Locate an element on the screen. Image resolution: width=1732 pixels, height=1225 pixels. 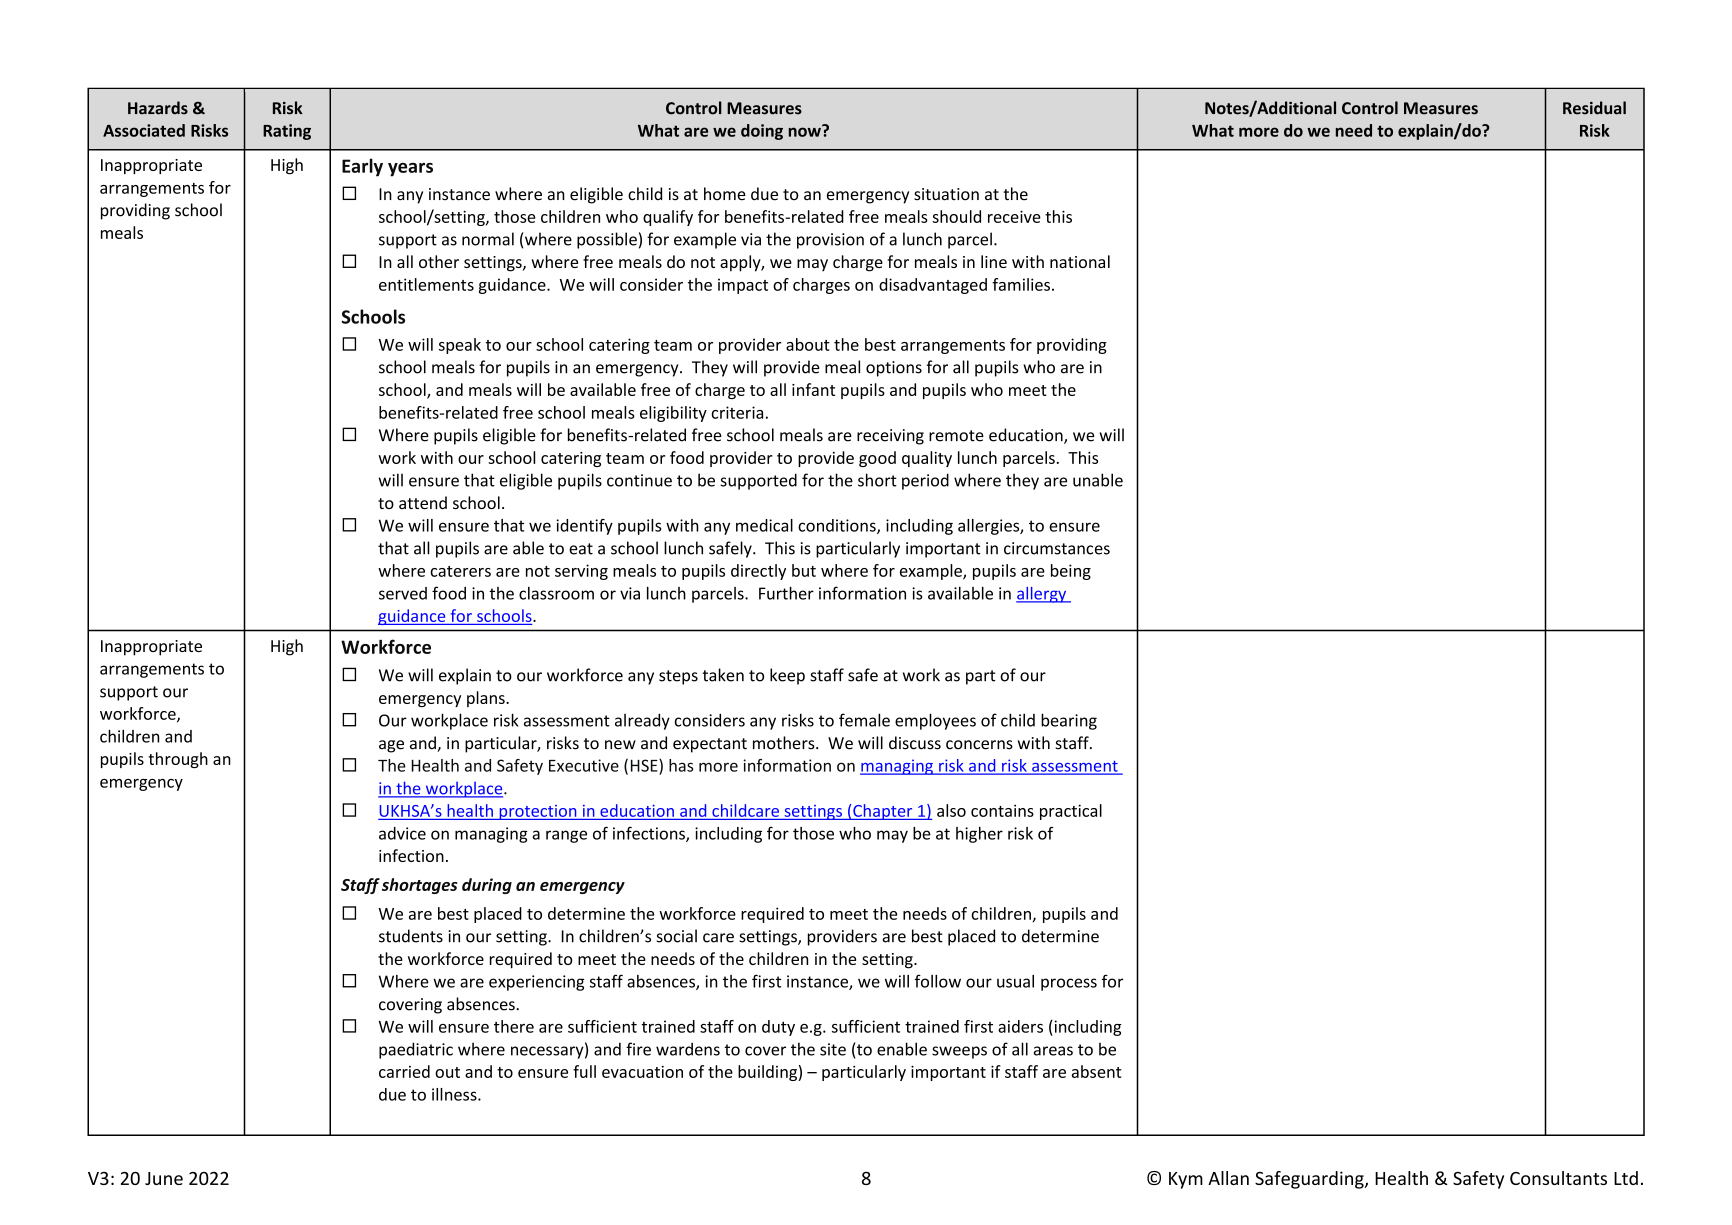
June is located at coordinates (164, 1178).
